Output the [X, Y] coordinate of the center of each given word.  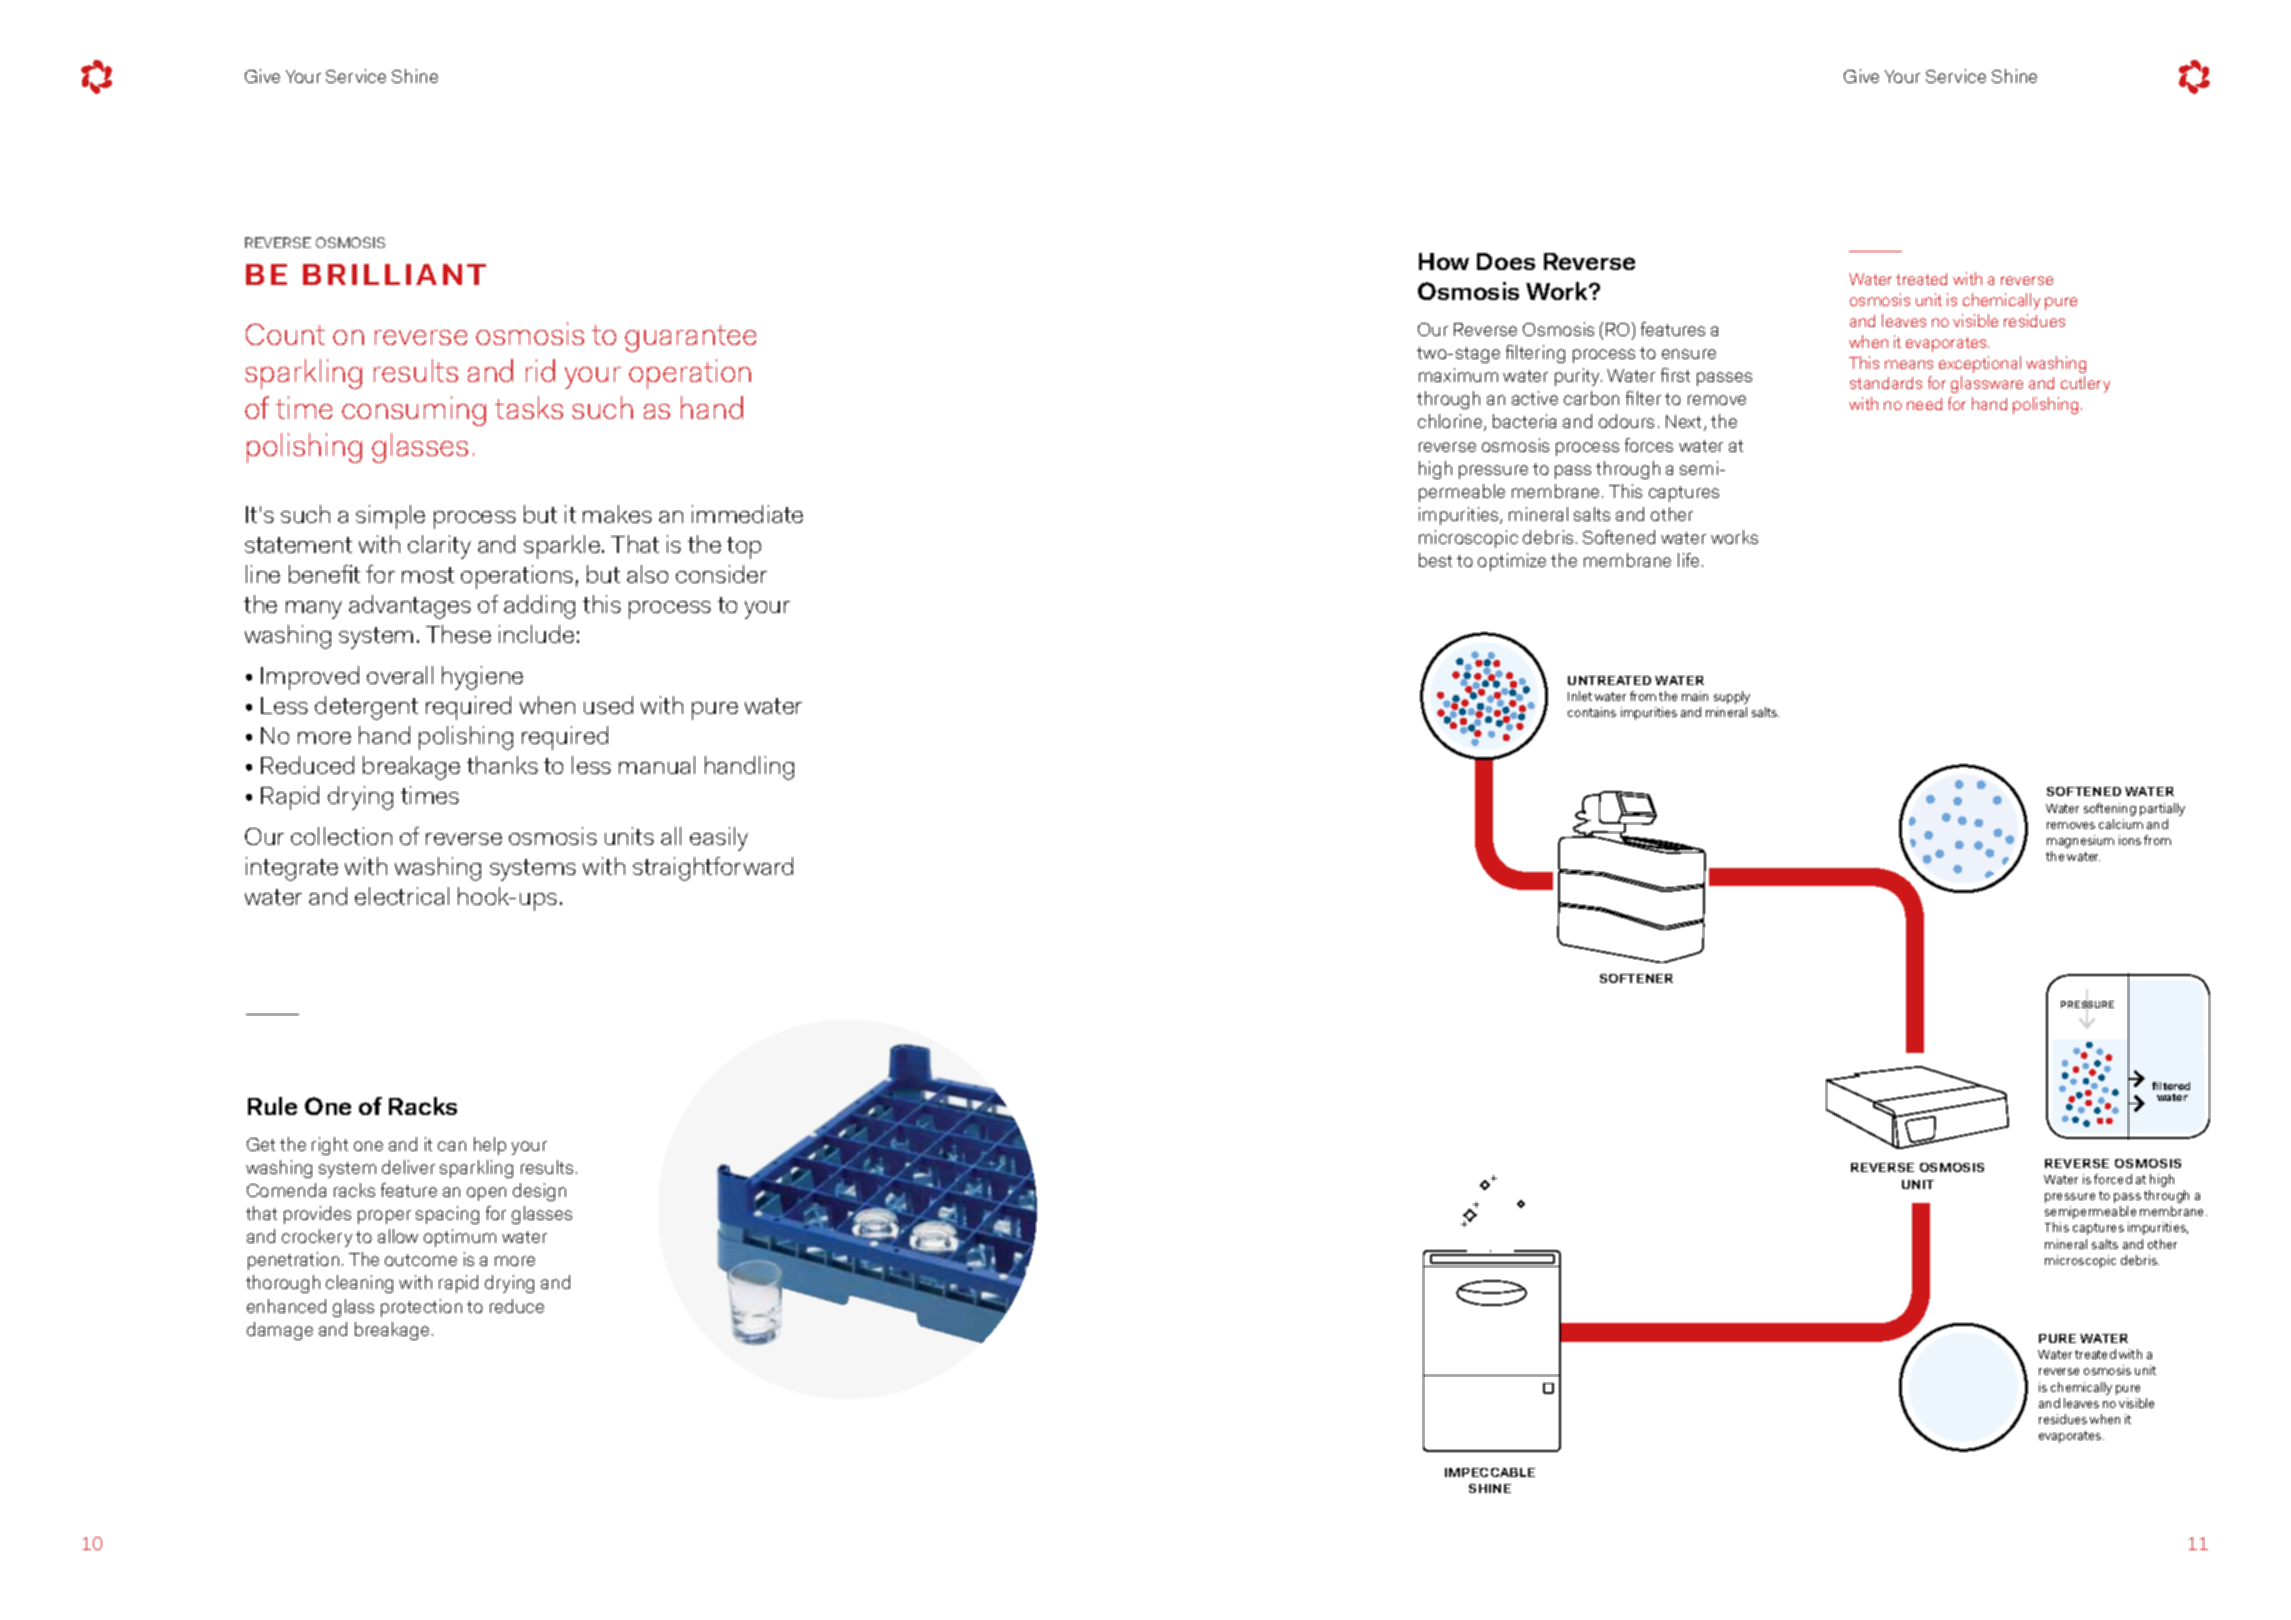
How [1444, 261]
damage [280, 1331]
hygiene [482, 678]
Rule [272, 1106]
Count [285, 334]
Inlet [1580, 696]
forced [2113, 1179]
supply [1732, 697]
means [1909, 364]
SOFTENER [1636, 978]
